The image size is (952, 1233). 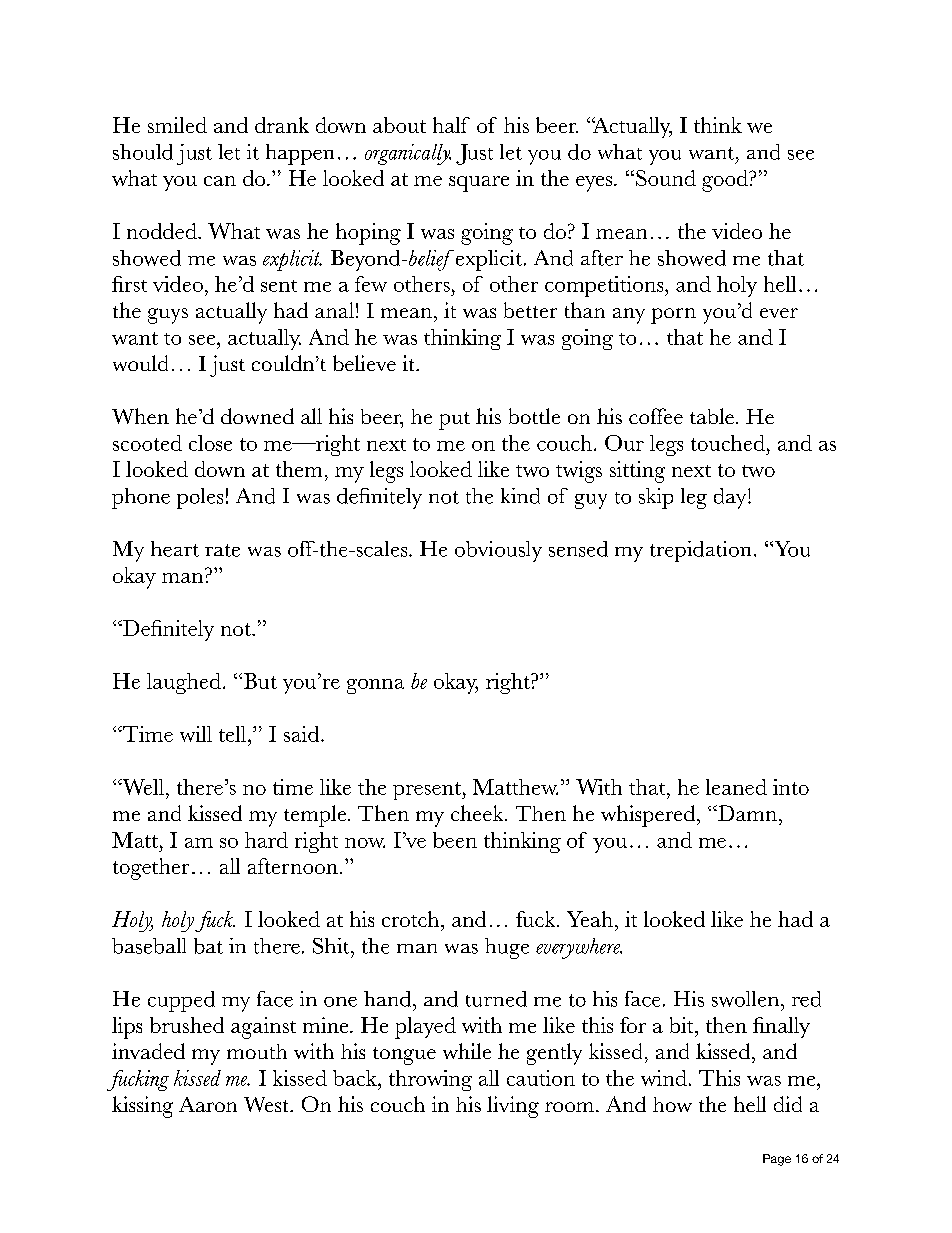 I want to click on Aaron, so click(x=208, y=1104).
